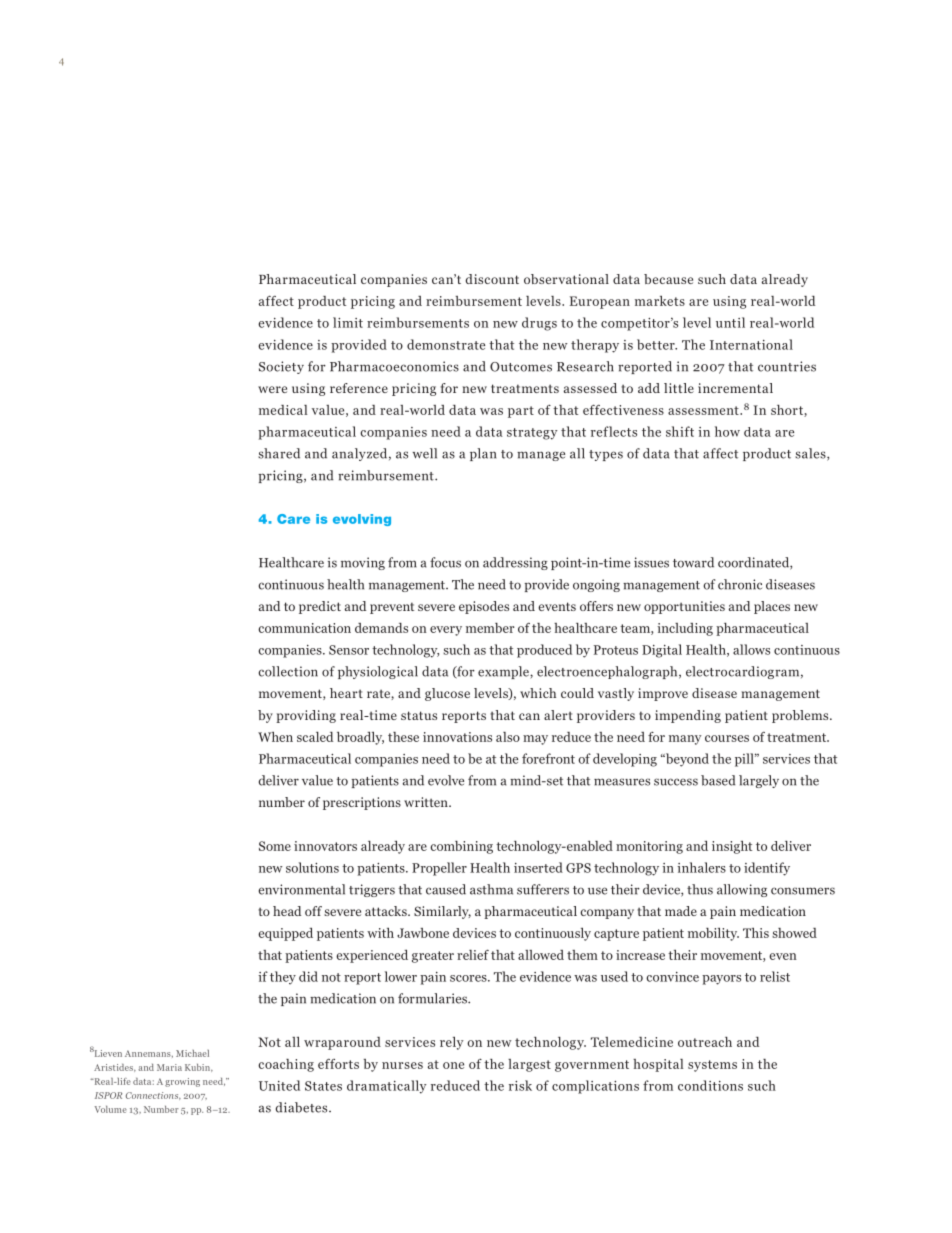 This page has height=1233, width=952. What do you see at coordinates (688, 716) in the page?
I see `impending` at bounding box center [688, 716].
